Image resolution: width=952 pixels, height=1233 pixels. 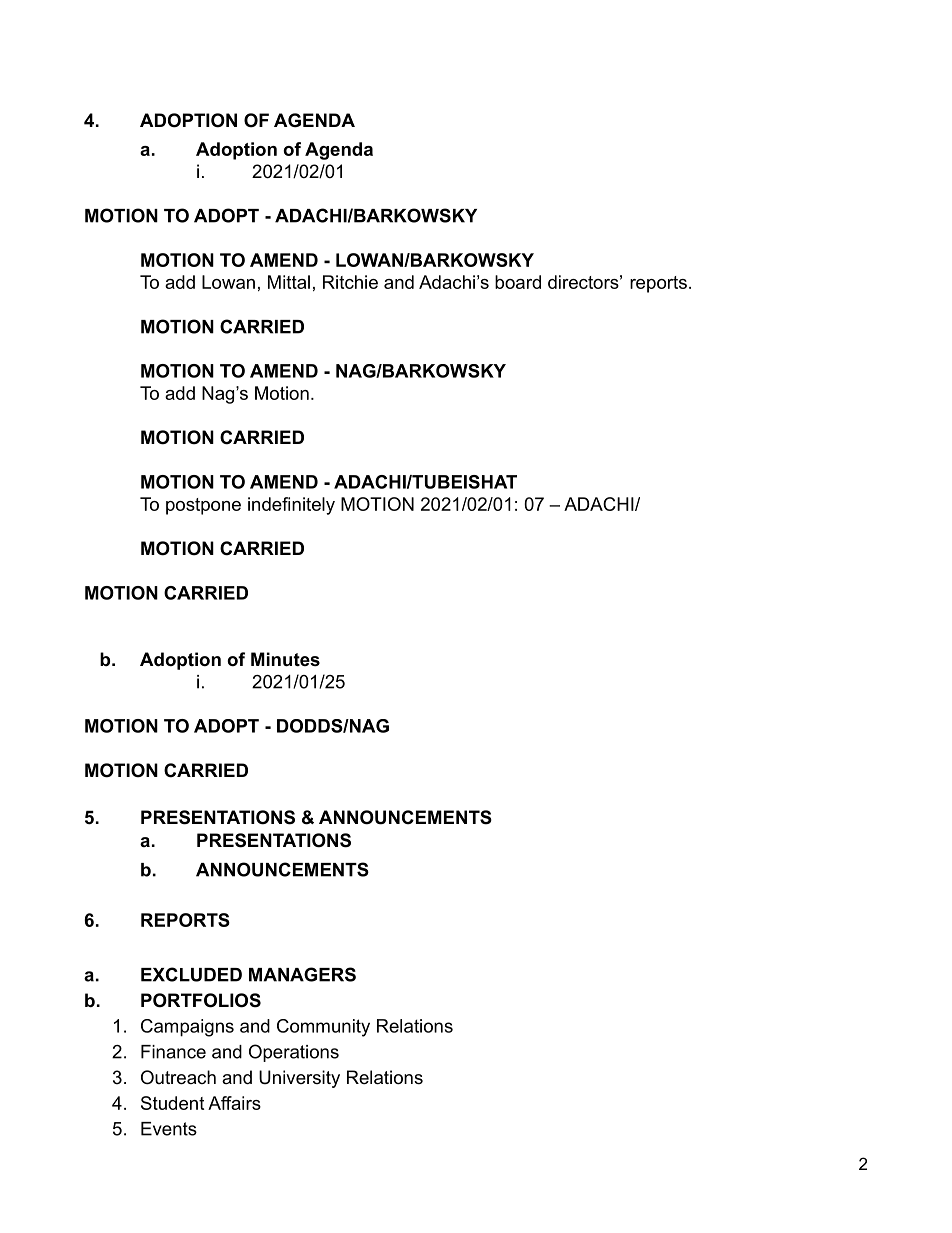 I want to click on Minutes, so click(x=285, y=659).
